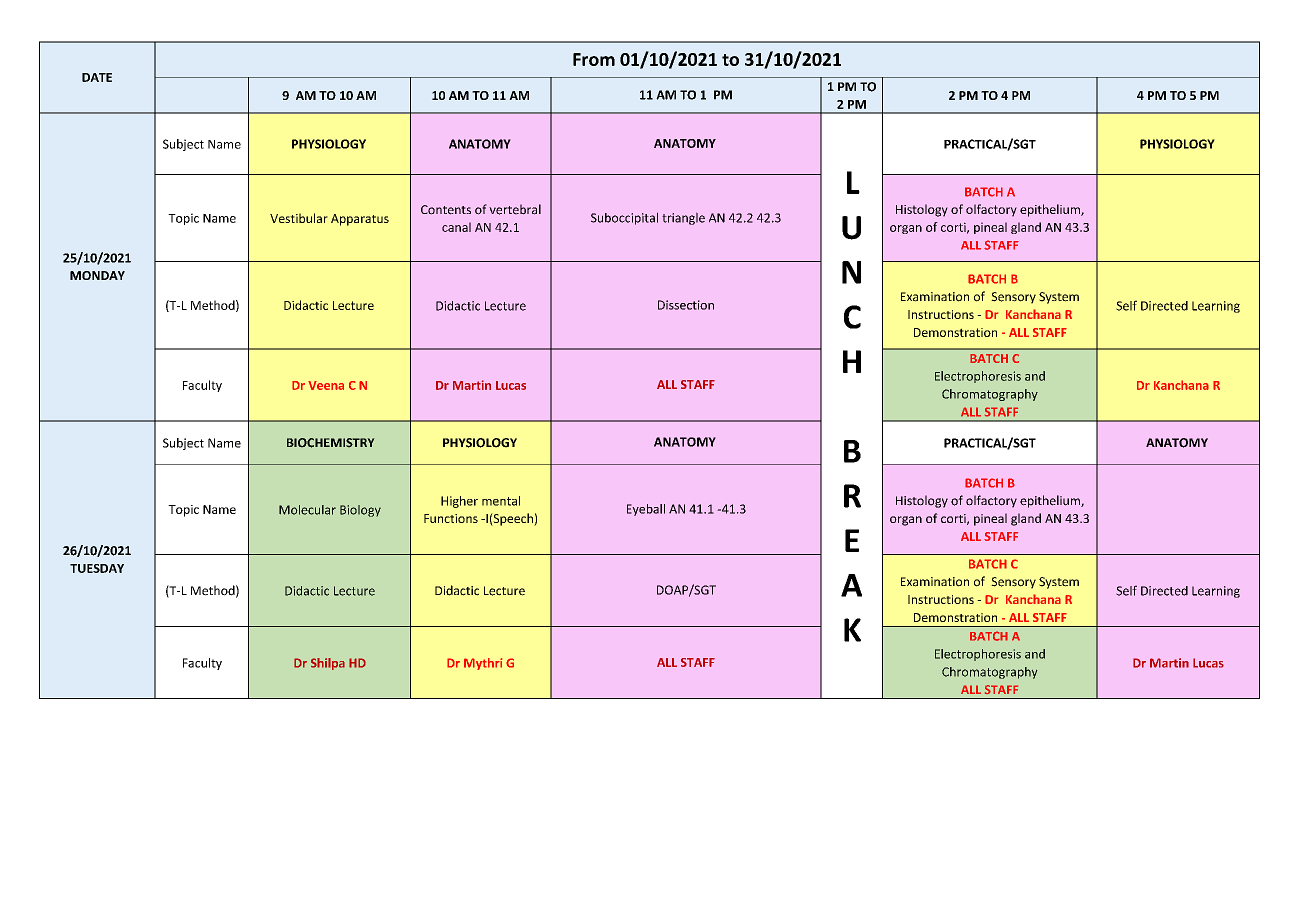 This page has width=1308, height=924. What do you see at coordinates (594, 59) in the page?
I see `From` at bounding box center [594, 59].
